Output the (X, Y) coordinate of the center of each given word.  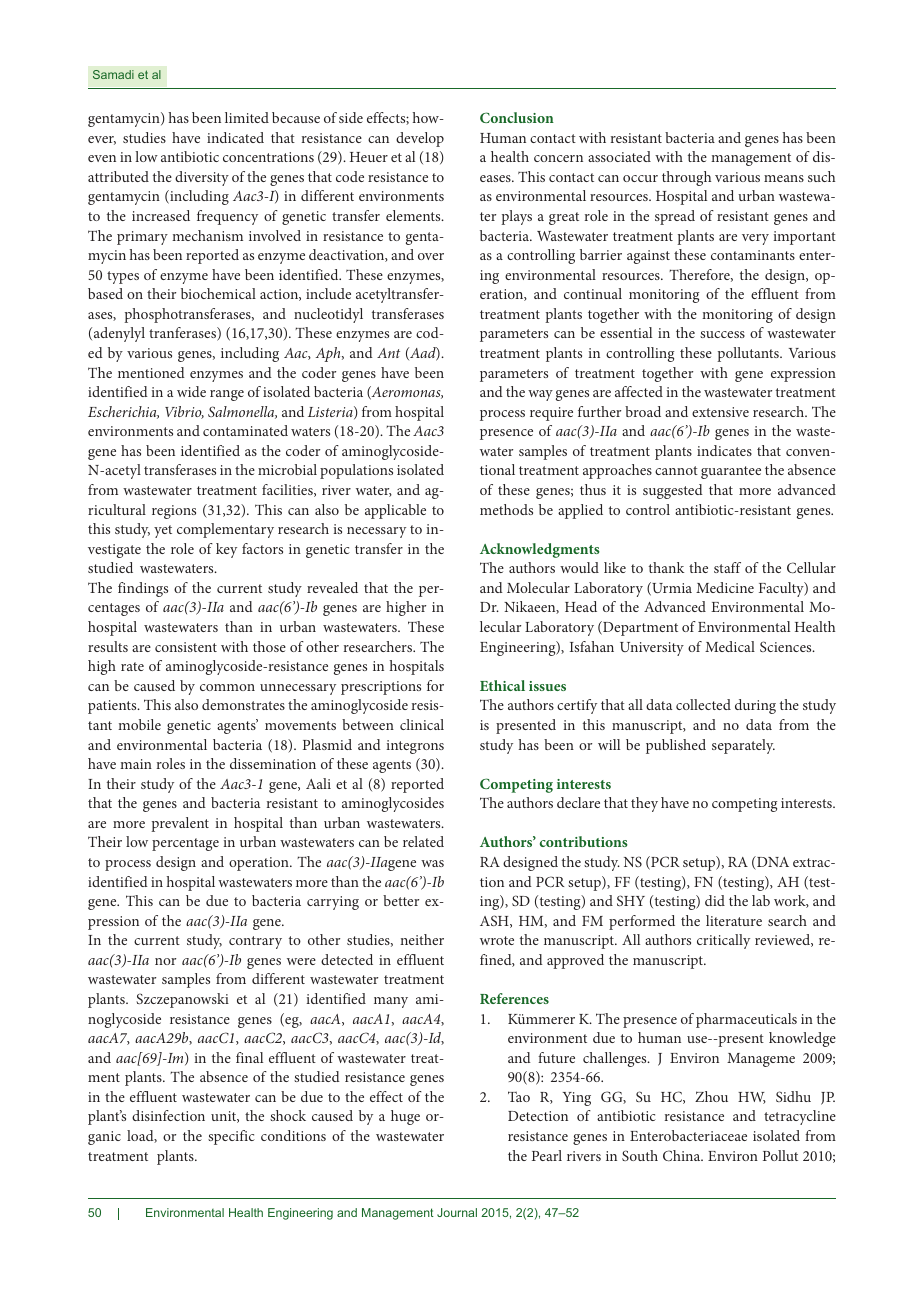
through (686, 178)
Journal (457, 1212)
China (683, 1155)
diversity (202, 178)
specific (231, 1137)
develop (420, 139)
